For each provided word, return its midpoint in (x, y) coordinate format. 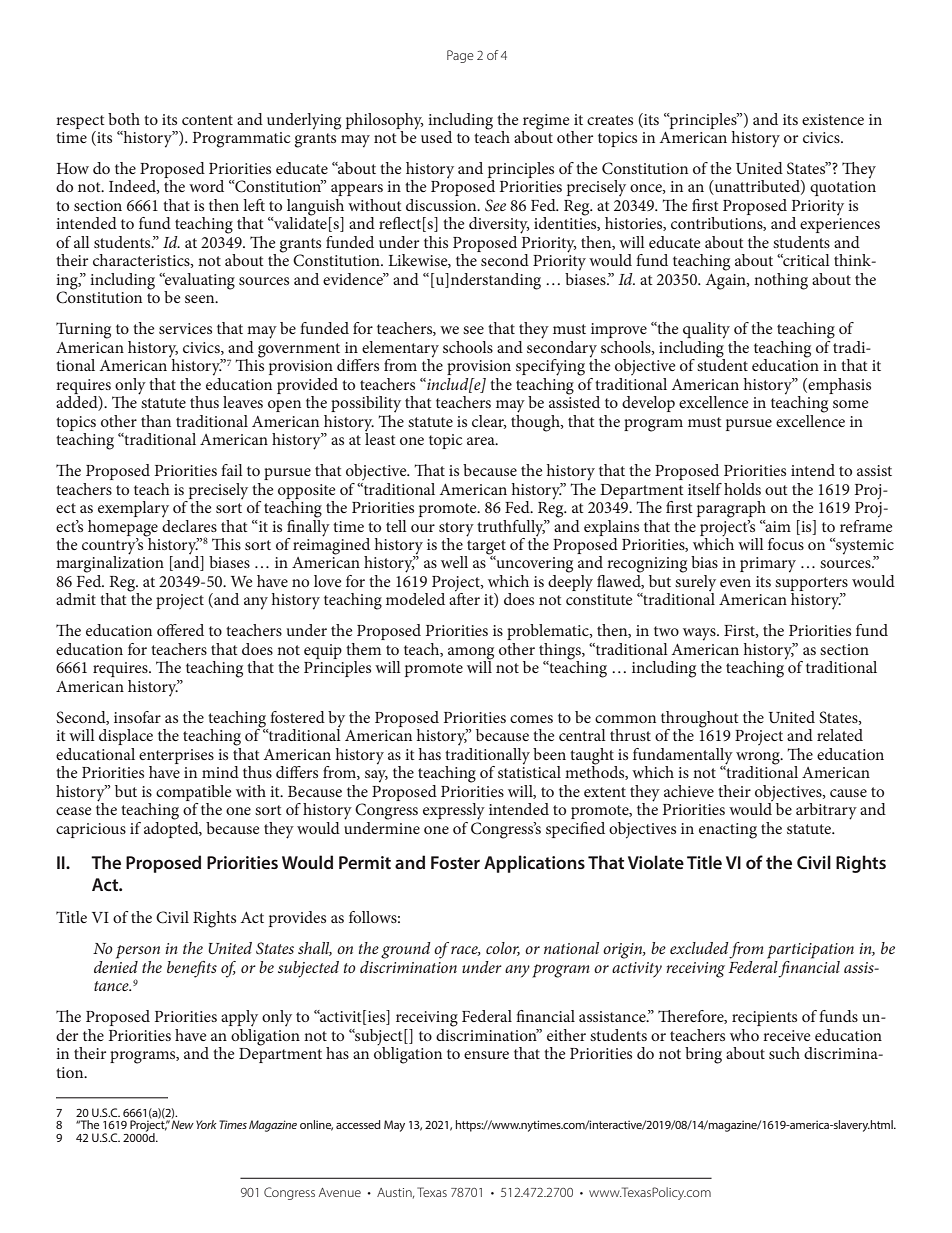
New (182, 1124)
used (436, 137)
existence (833, 119)
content (207, 120)
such (784, 1053)
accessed (358, 1124)
